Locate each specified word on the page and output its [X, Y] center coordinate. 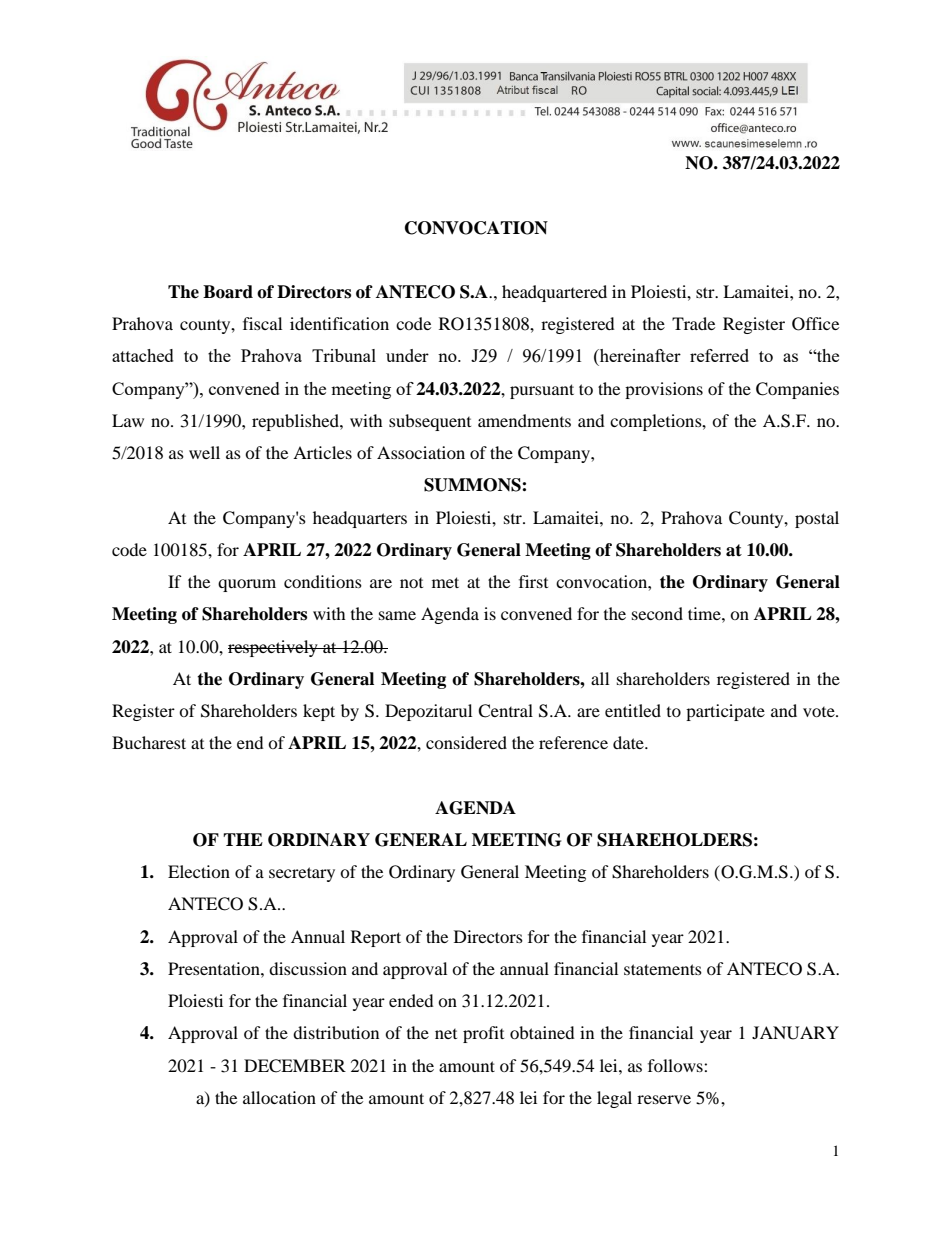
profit [483, 1034]
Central [505, 711]
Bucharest [149, 742]
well [204, 452]
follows [676, 1065]
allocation [279, 1097]
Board [228, 292]
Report [376, 938]
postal [817, 519]
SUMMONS [473, 485]
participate [725, 712]
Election [199, 871]
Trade [693, 323]
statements [663, 969]
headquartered [554, 293]
